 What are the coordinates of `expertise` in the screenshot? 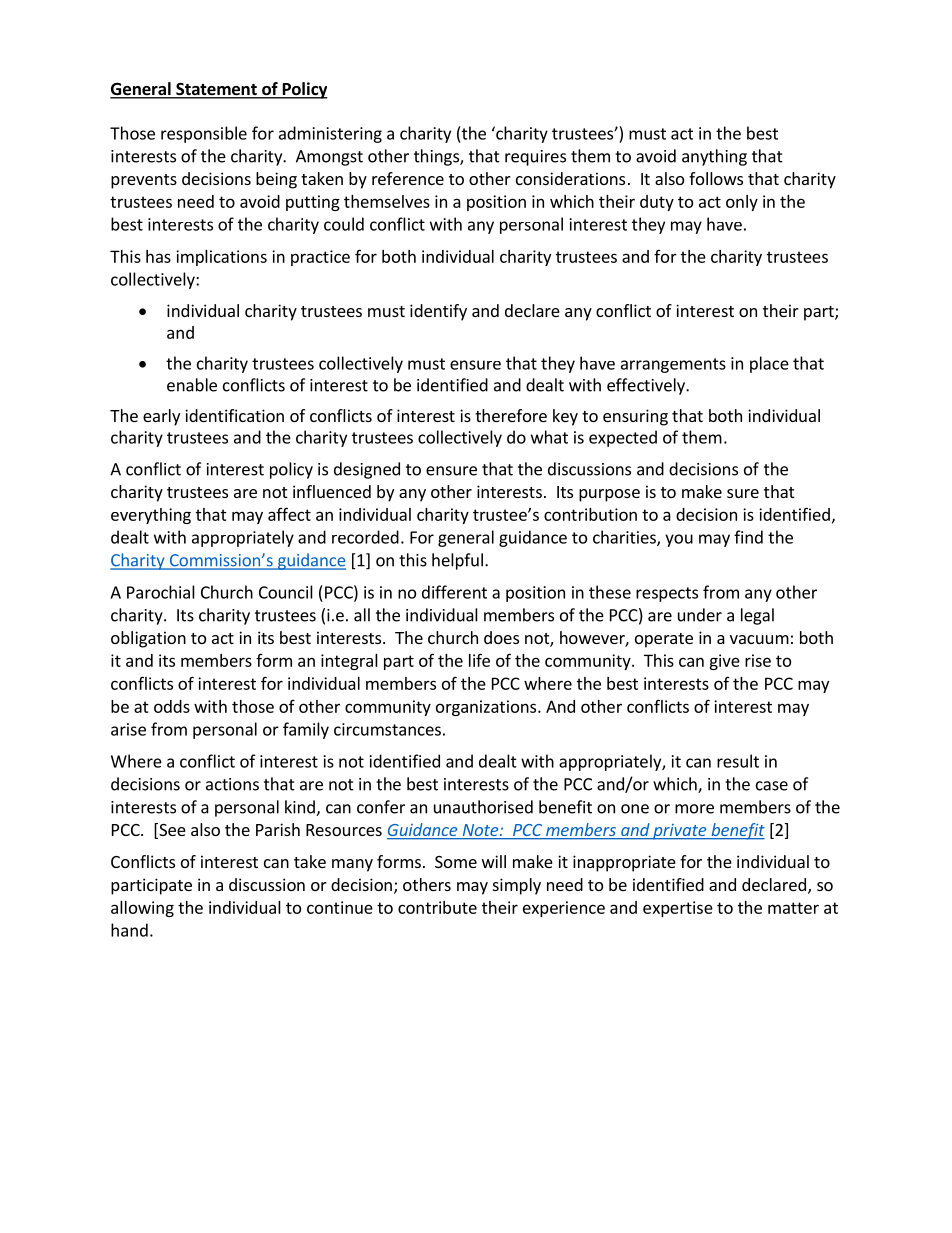 It's located at (678, 909).
